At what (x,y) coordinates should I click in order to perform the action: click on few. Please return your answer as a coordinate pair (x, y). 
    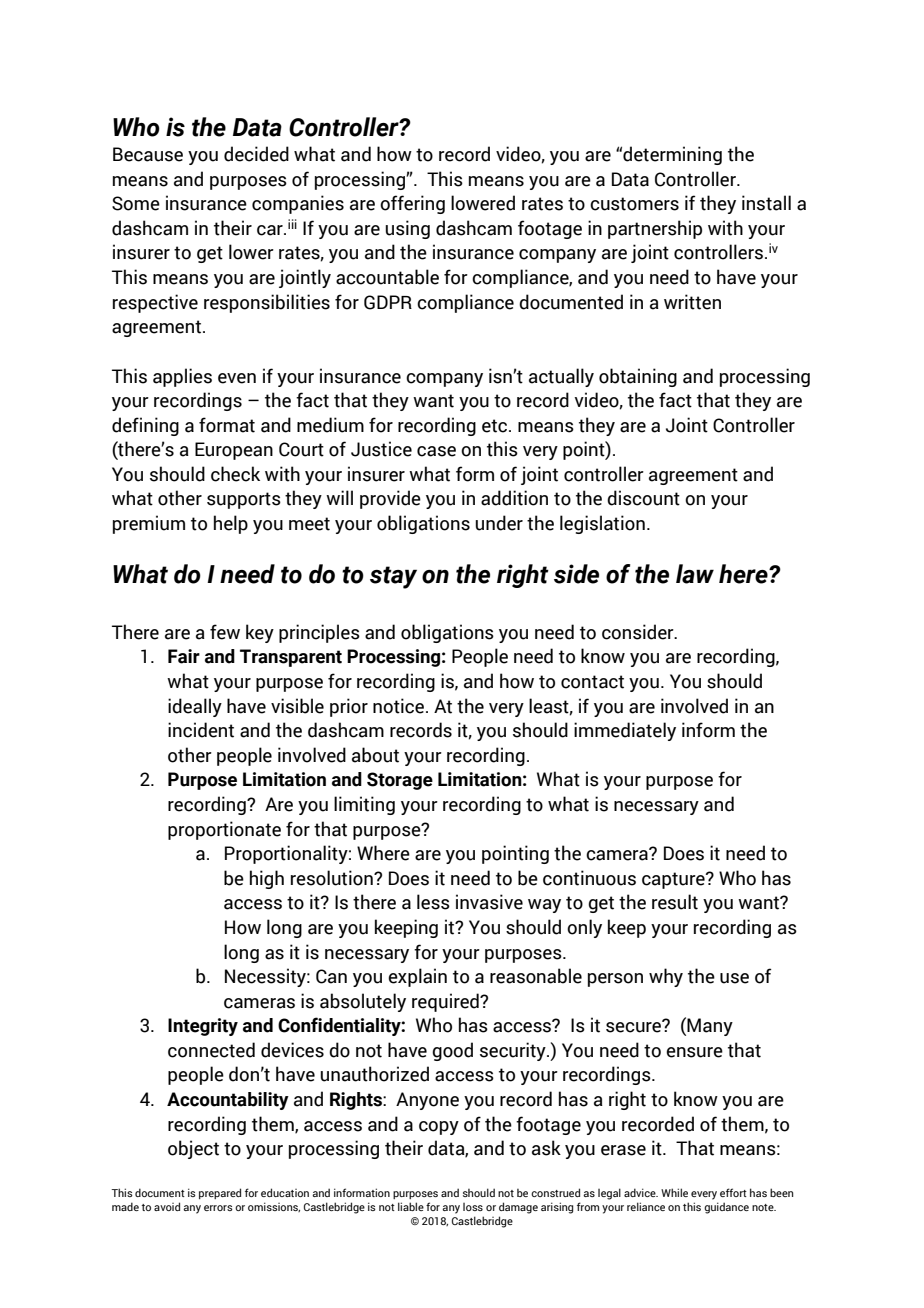
    Looking at the image, I should click on (225, 632).
